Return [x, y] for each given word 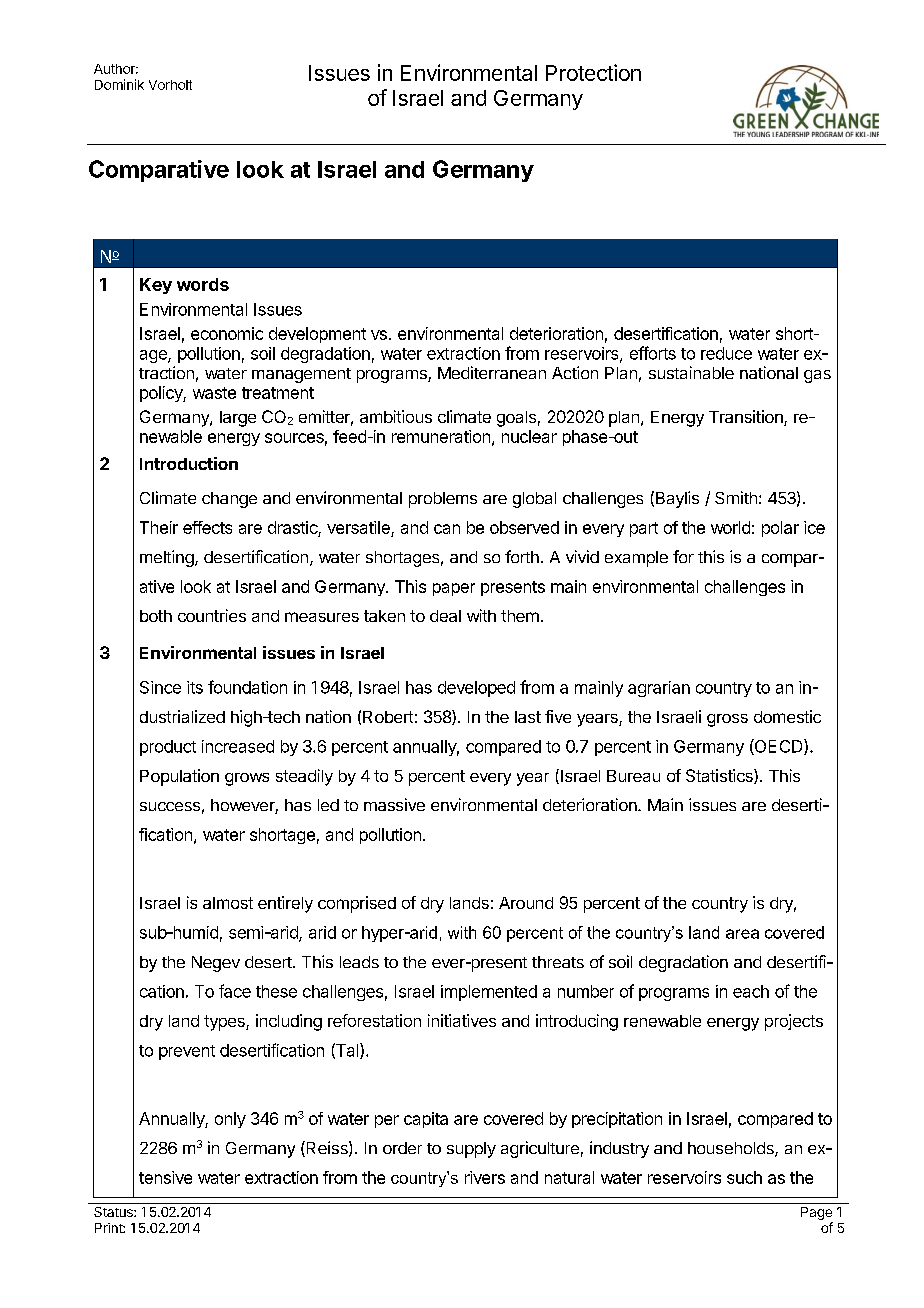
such [744, 1177]
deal [445, 616]
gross [727, 720]
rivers [485, 1177]
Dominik [119, 84]
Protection [593, 72]
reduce [726, 353]
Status [114, 1212]
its [195, 687]
